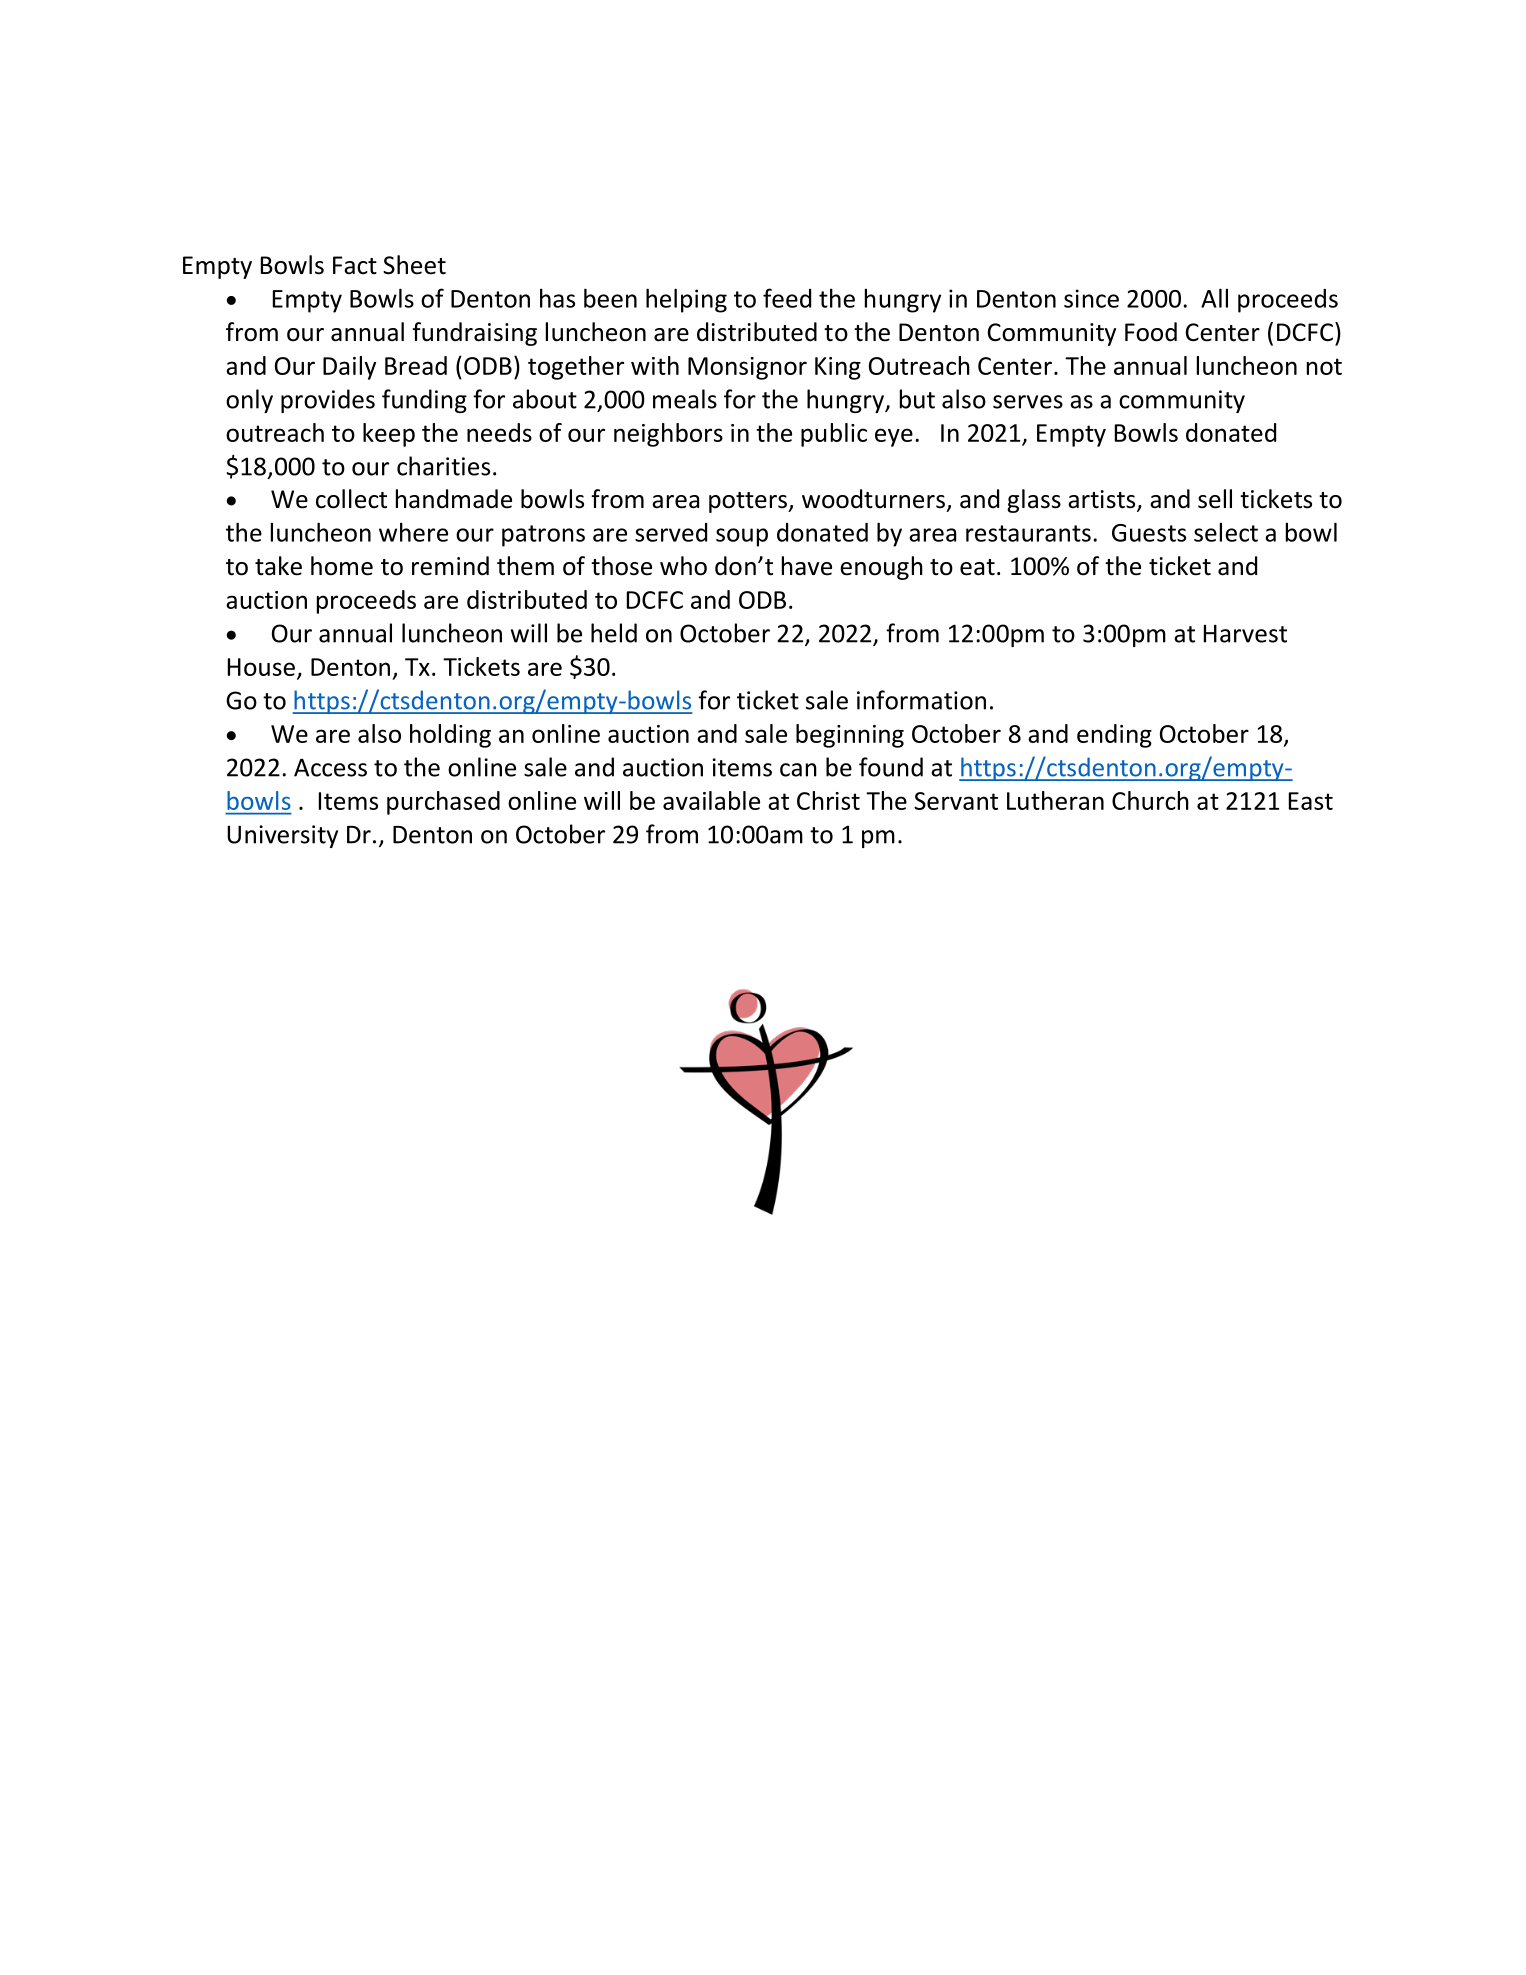  Describe the element at coordinates (614, 633) in the document. I see `held` at that location.
